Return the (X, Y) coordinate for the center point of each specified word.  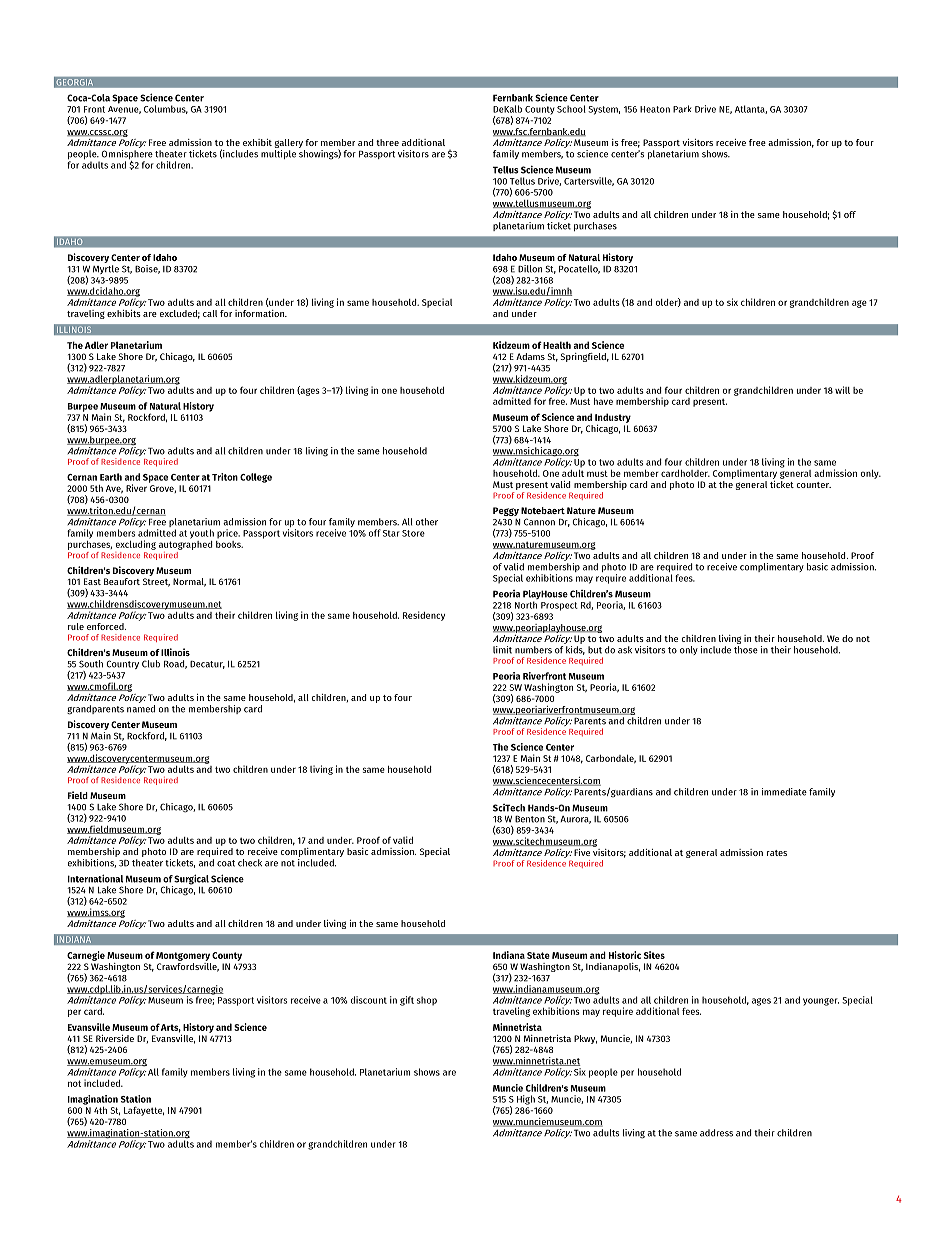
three (387, 142)
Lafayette (144, 1111)
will (842, 390)
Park (682, 109)
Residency (424, 616)
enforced (106, 626)
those (746, 650)
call (210, 313)
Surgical (191, 879)
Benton (530, 819)
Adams (530, 356)
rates (777, 853)
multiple (278, 154)
